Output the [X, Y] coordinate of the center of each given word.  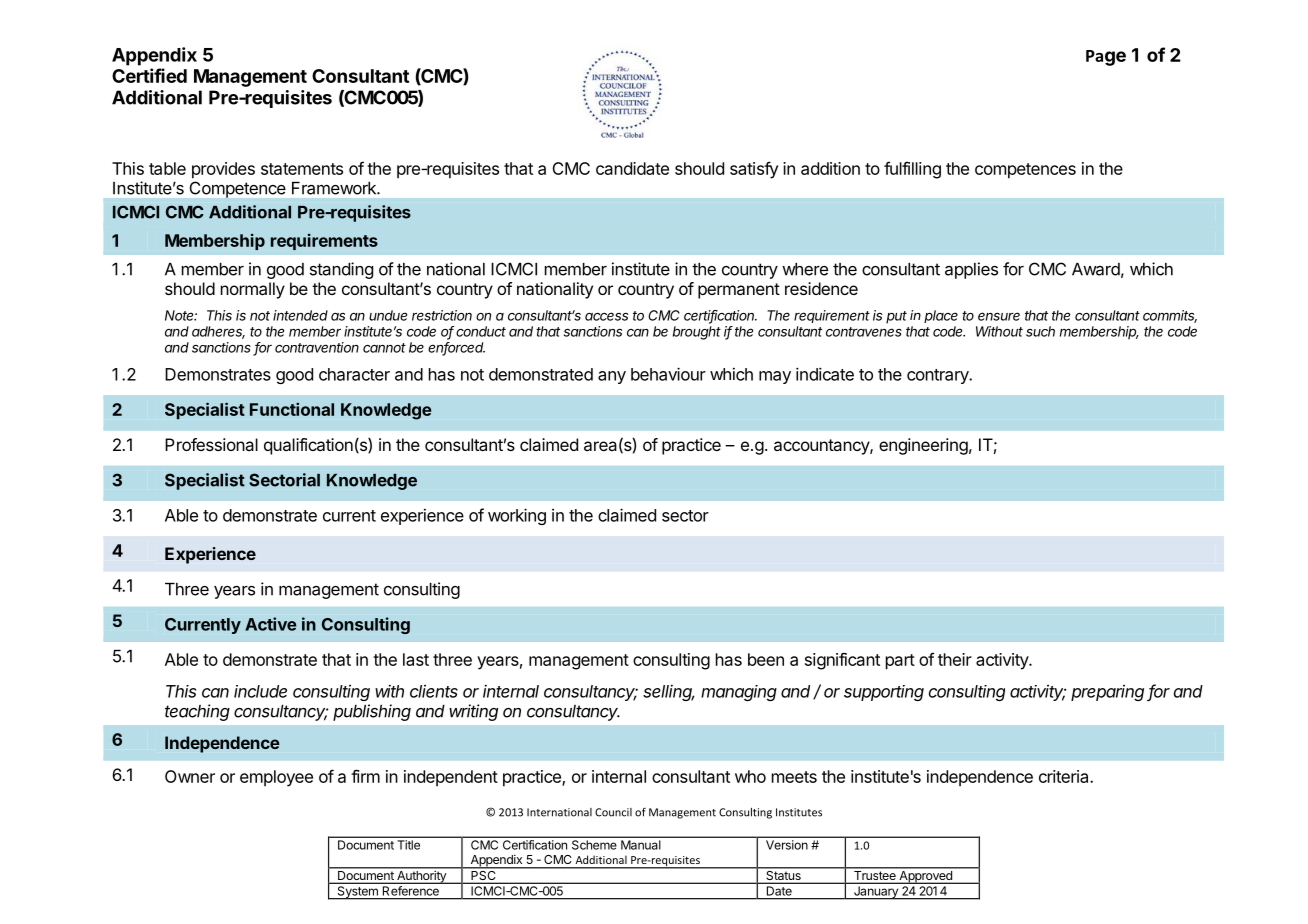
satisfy [754, 170]
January [876, 892]
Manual [640, 845]
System [357, 892]
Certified [149, 75]
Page [1106, 58]
